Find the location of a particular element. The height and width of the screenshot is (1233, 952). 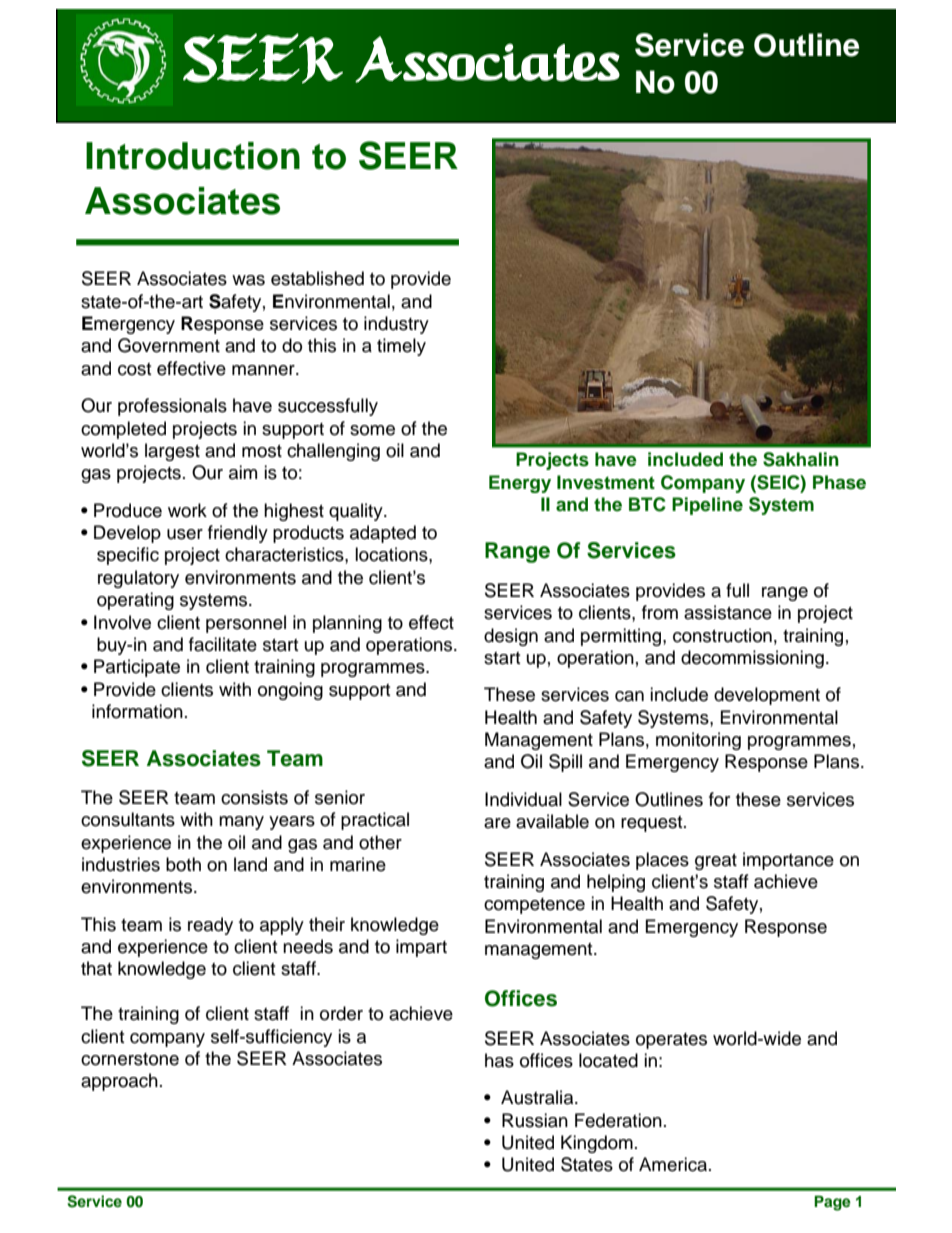

work is located at coordinates (187, 510).
